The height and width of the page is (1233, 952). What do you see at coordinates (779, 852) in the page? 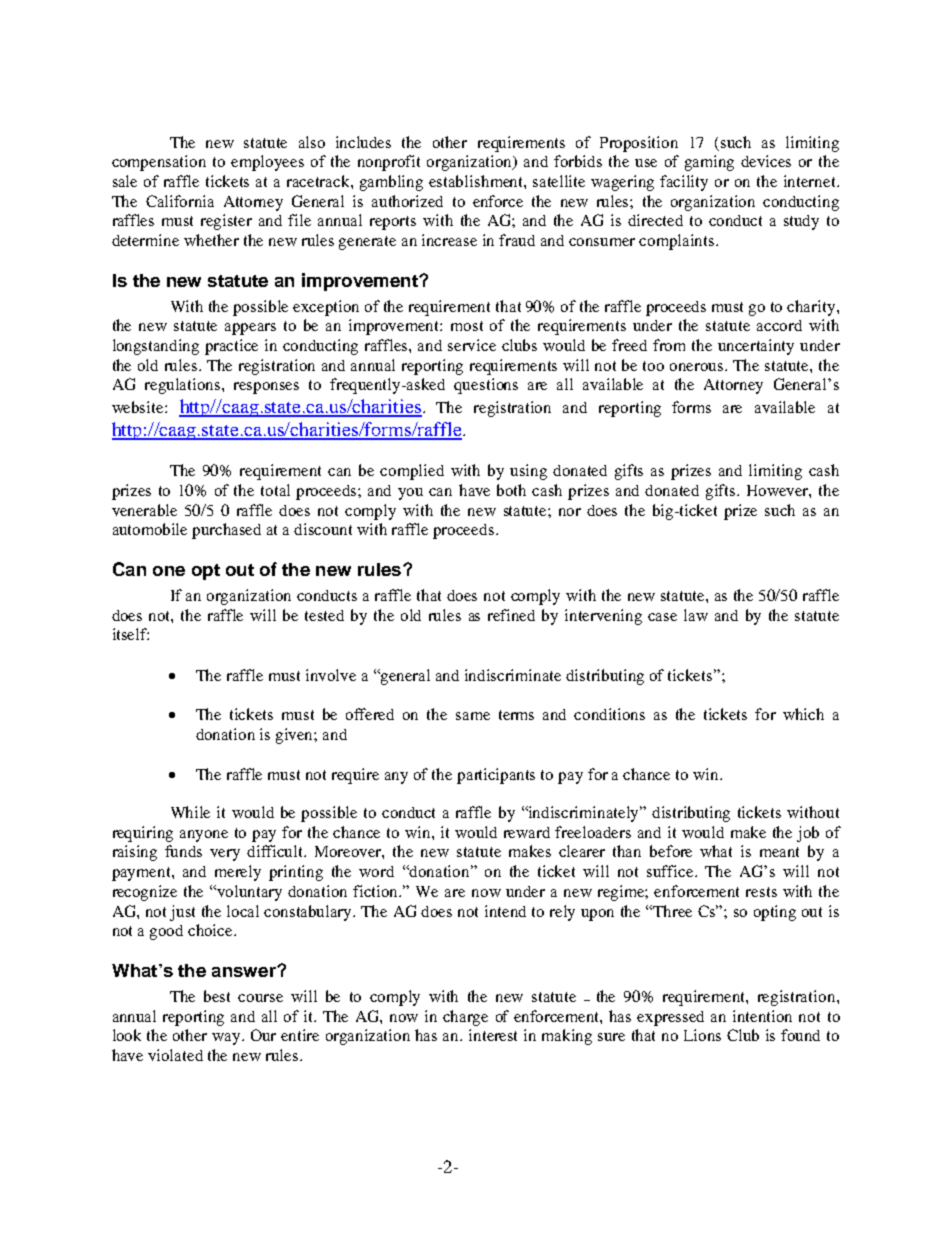
I see `meant` at bounding box center [779, 852].
